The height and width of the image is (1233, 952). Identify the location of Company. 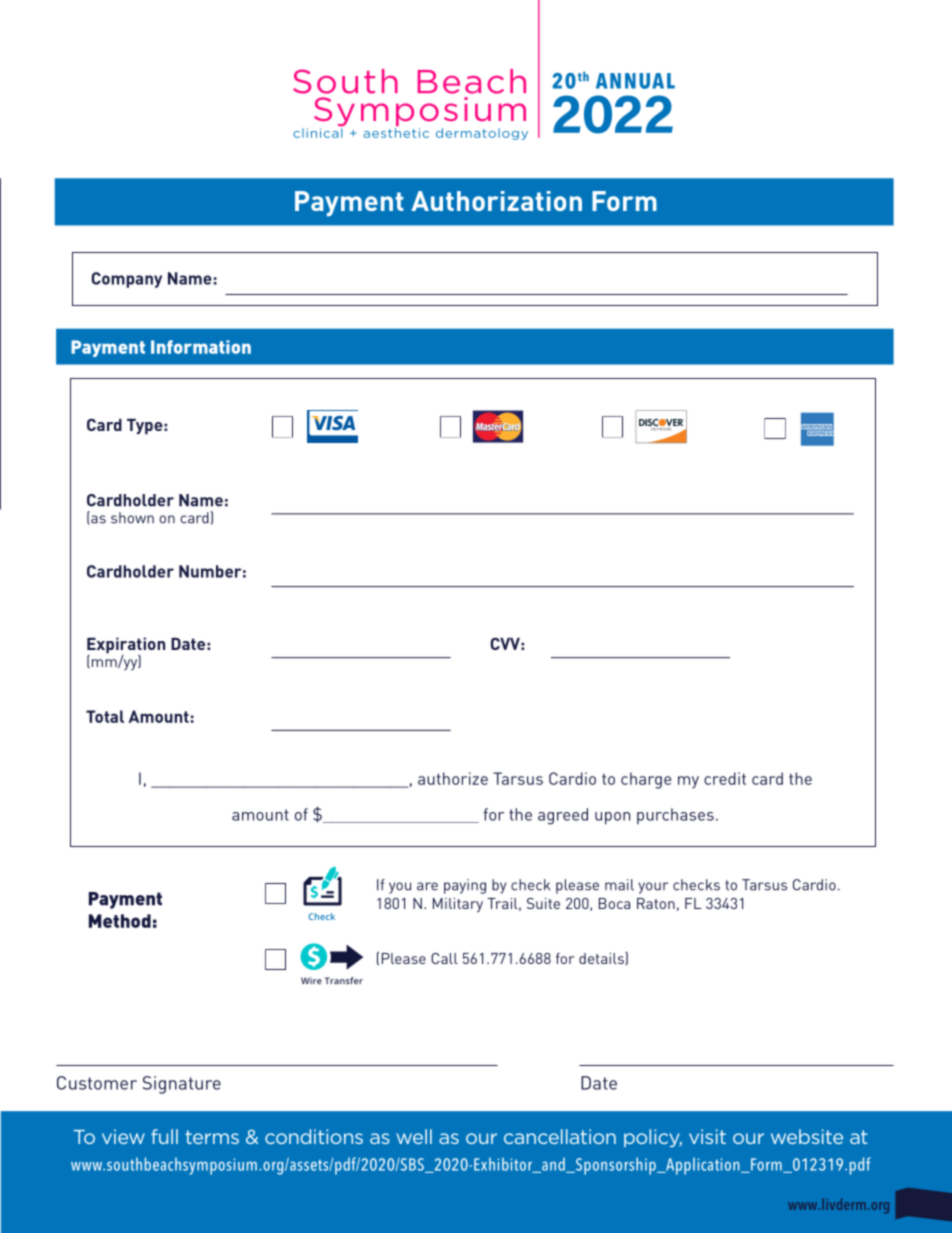
(126, 280).
